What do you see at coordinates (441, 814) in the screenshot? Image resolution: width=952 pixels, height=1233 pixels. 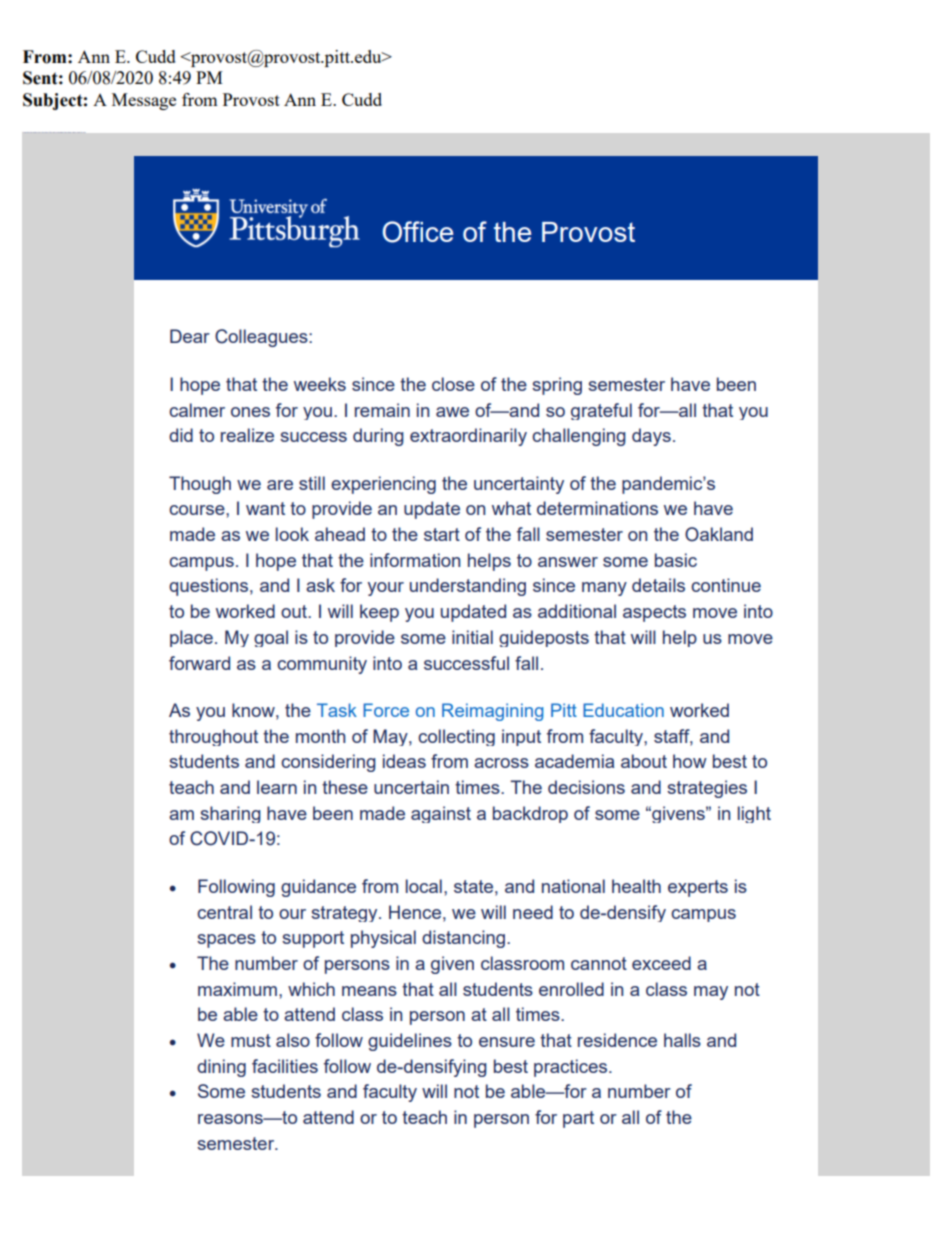 I see `against` at bounding box center [441, 814].
